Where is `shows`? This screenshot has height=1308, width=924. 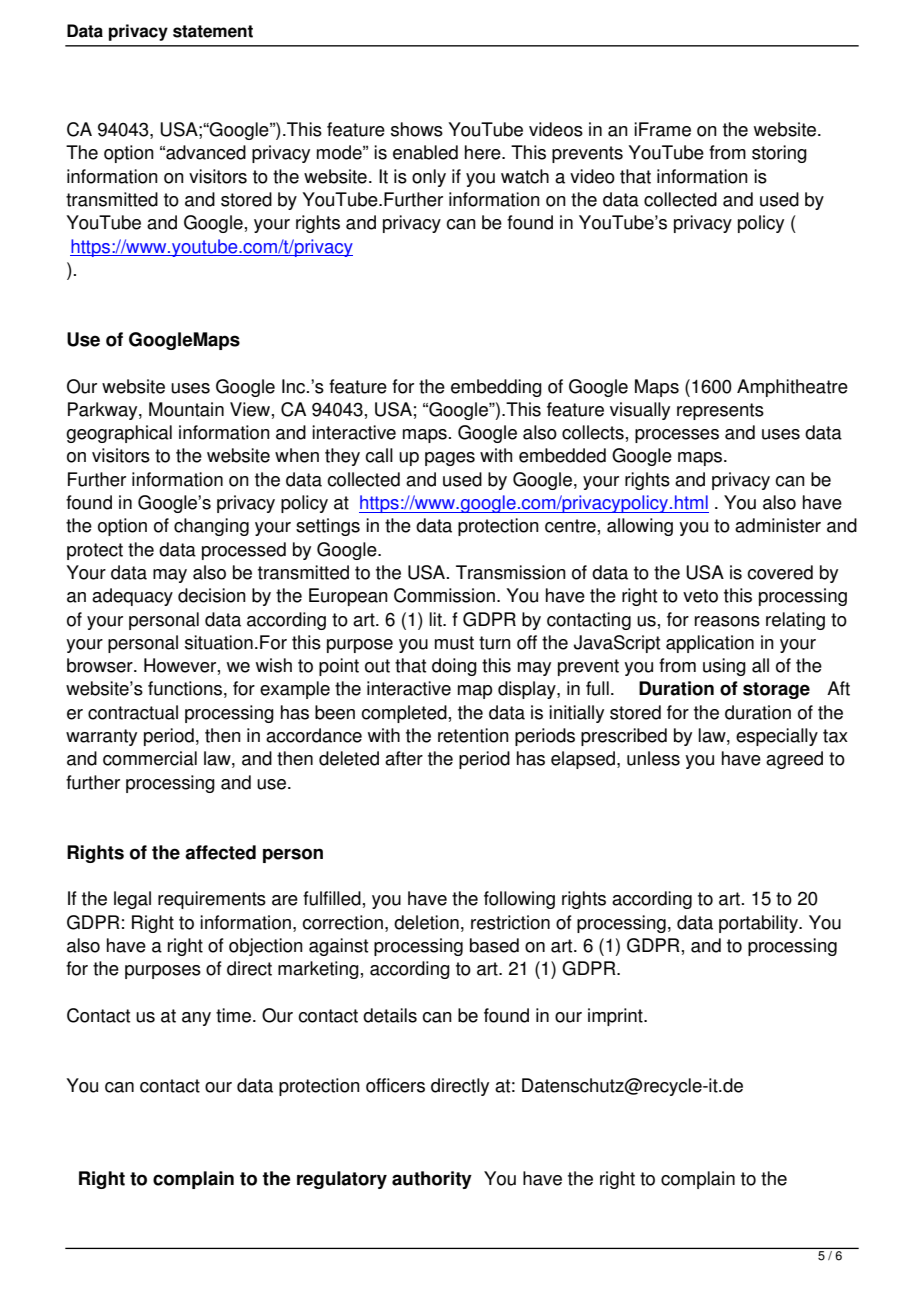 shows is located at coordinates (417, 129).
